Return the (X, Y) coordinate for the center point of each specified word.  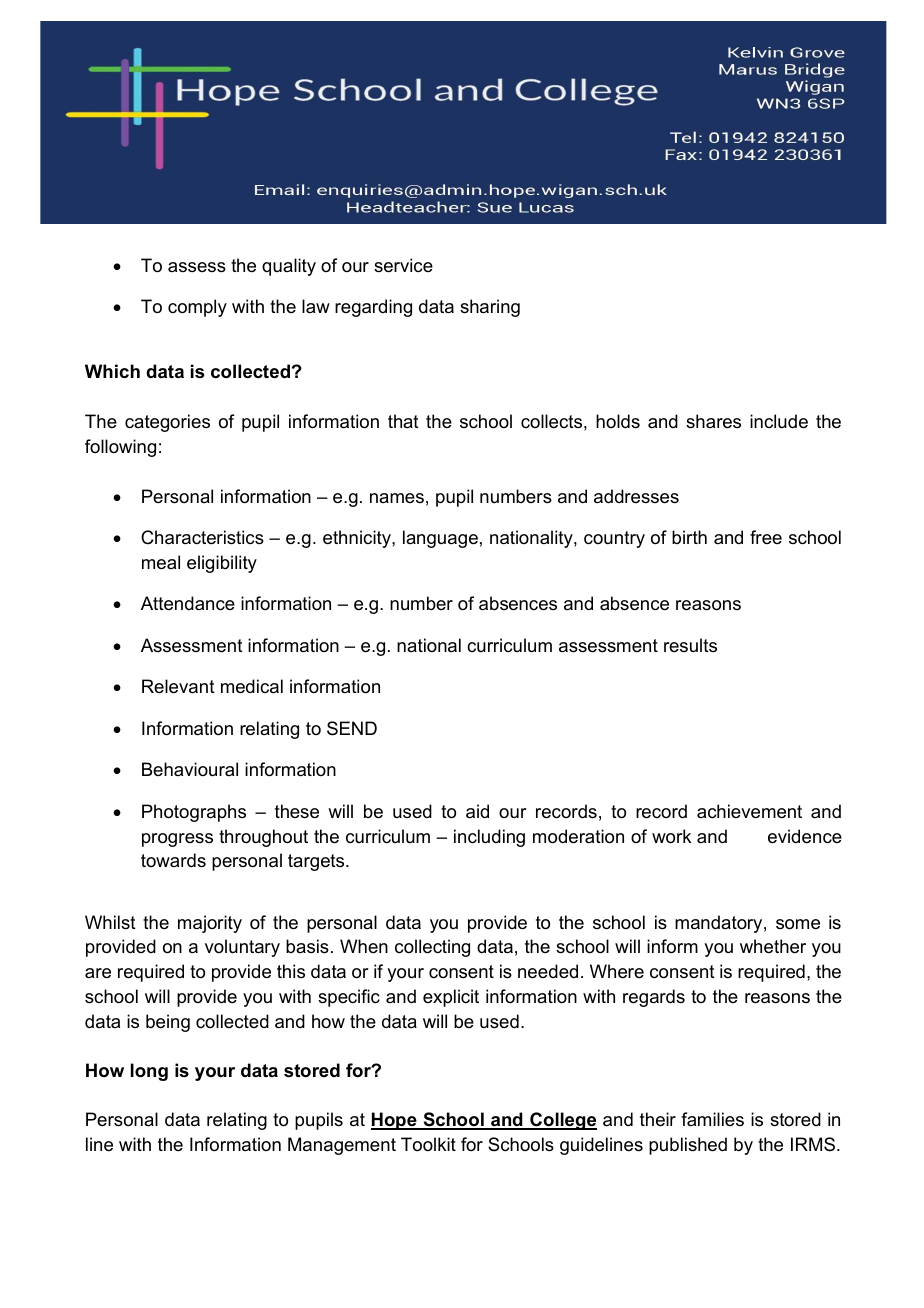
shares (713, 421)
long (149, 1072)
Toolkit (428, 1144)
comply (197, 308)
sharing (490, 308)
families (712, 1119)
